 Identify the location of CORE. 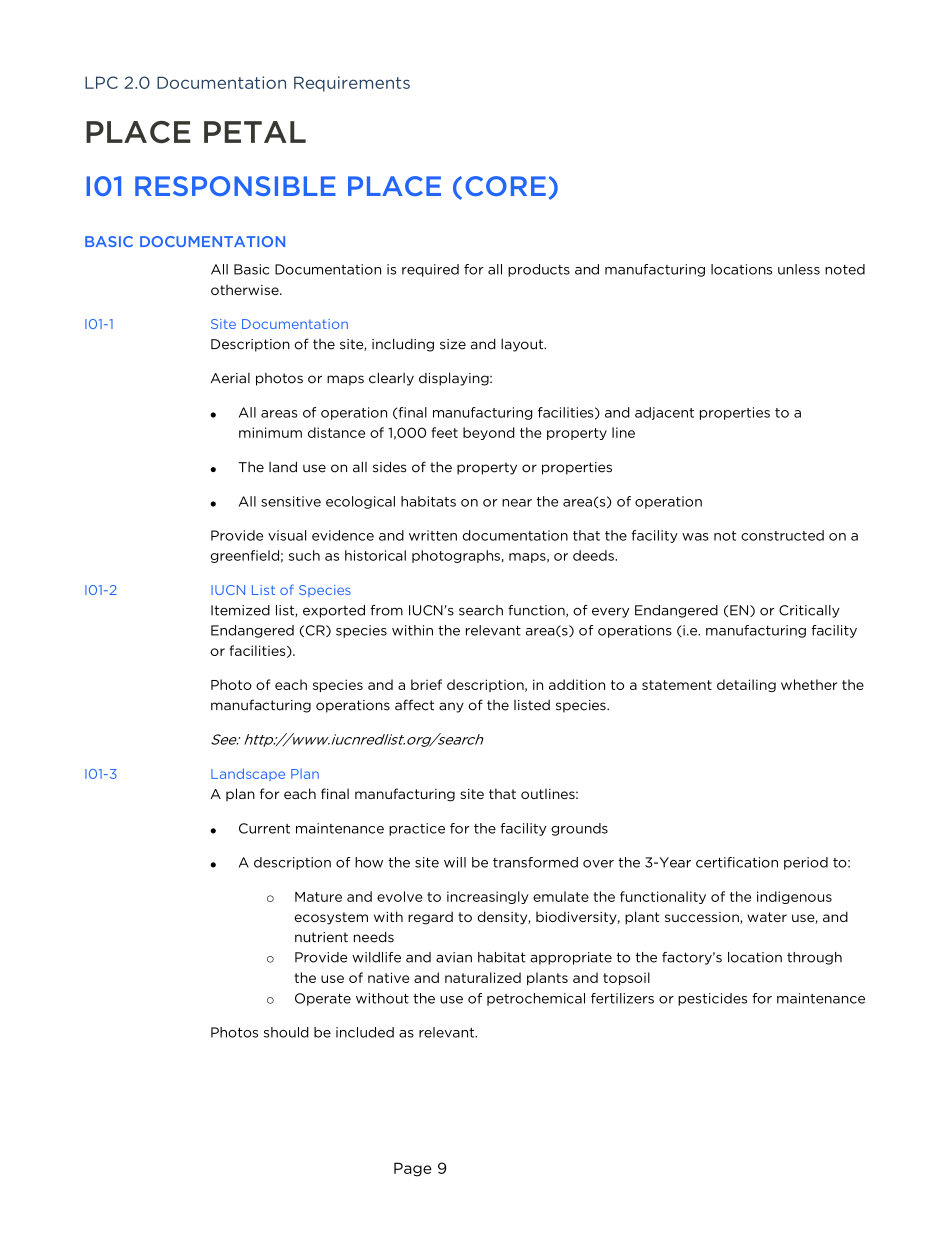
(505, 186).
